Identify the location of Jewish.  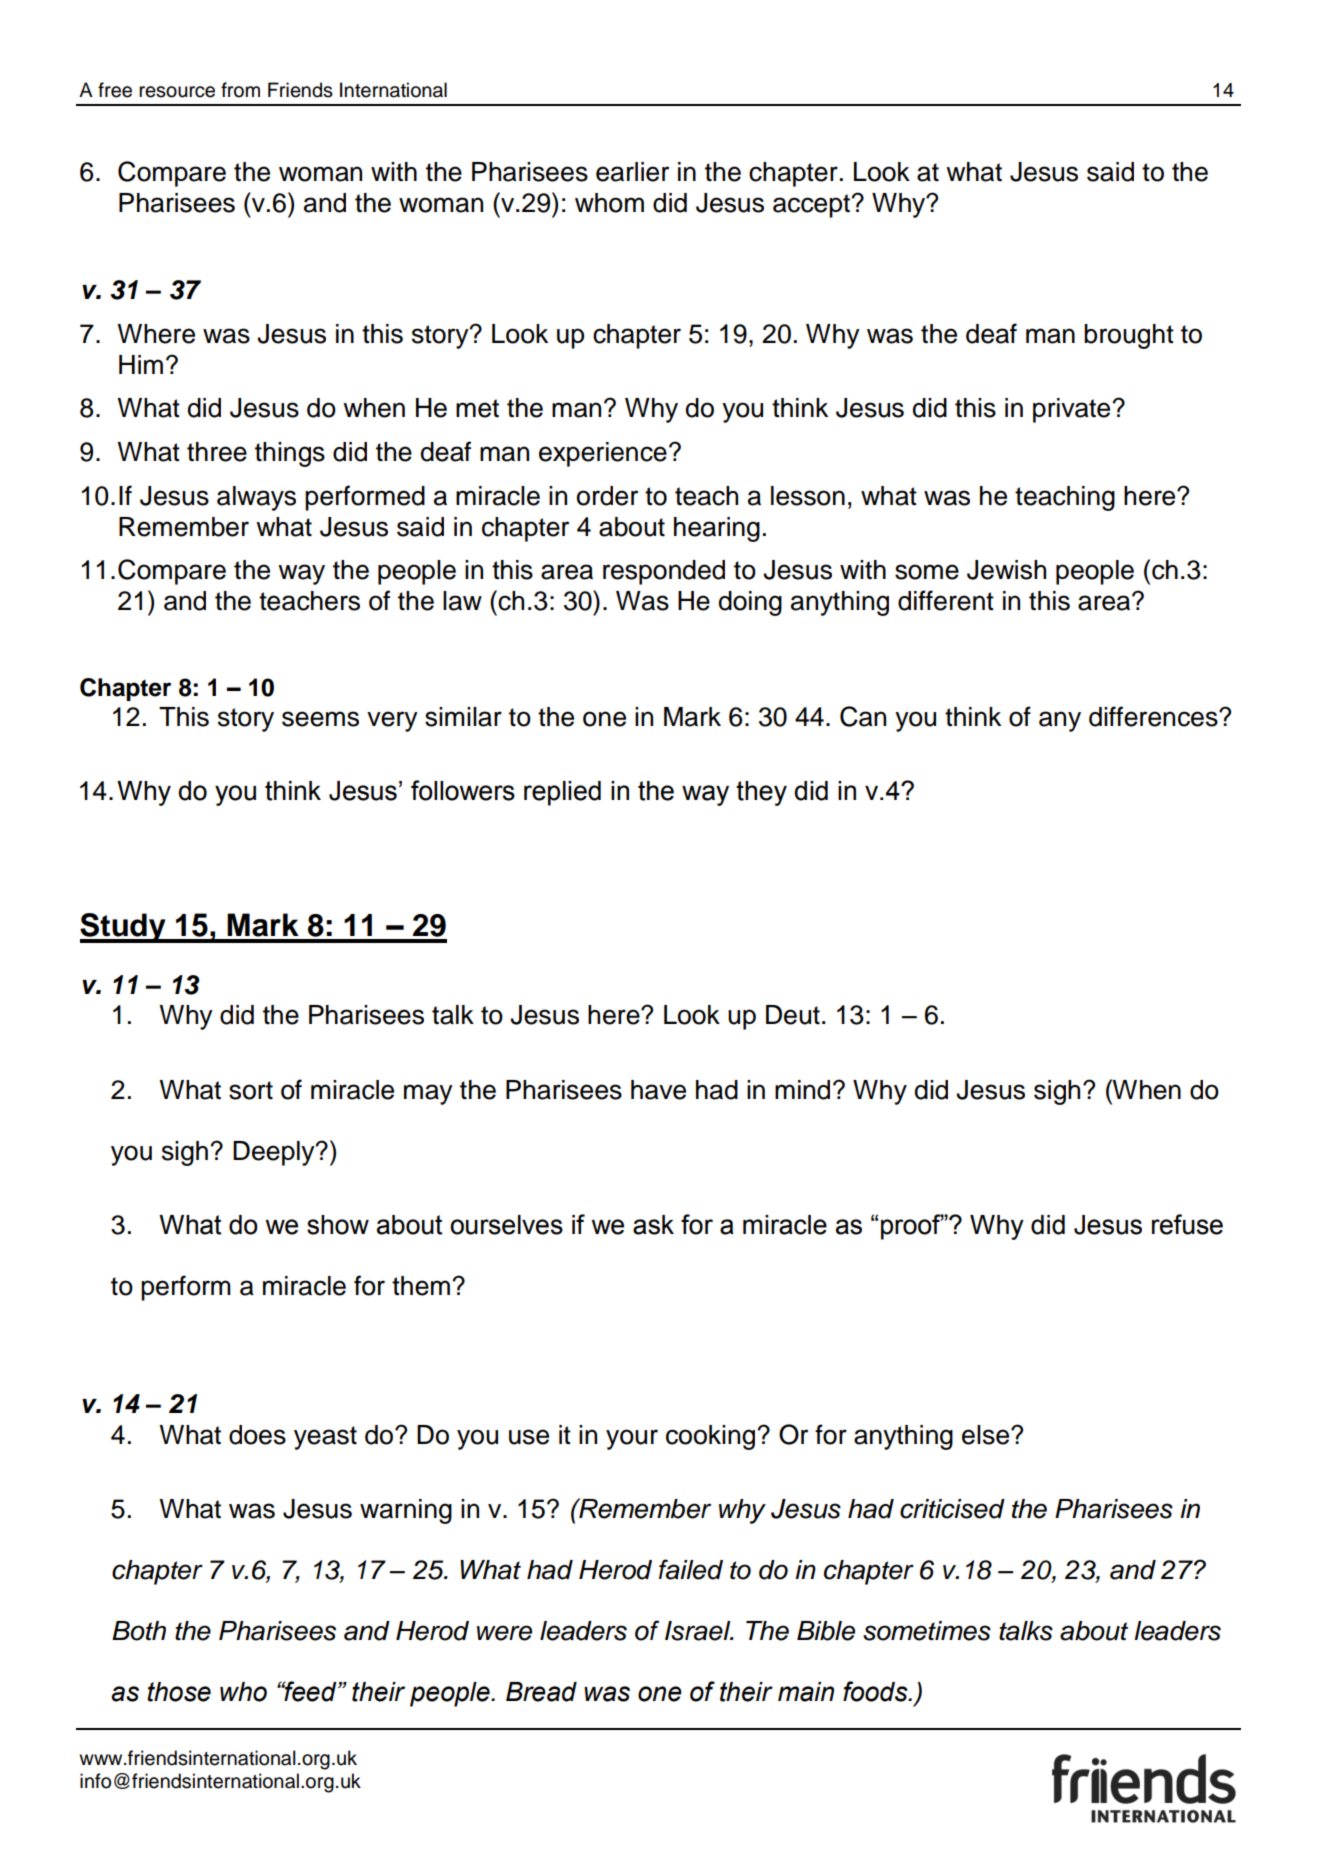
(1006, 570).
